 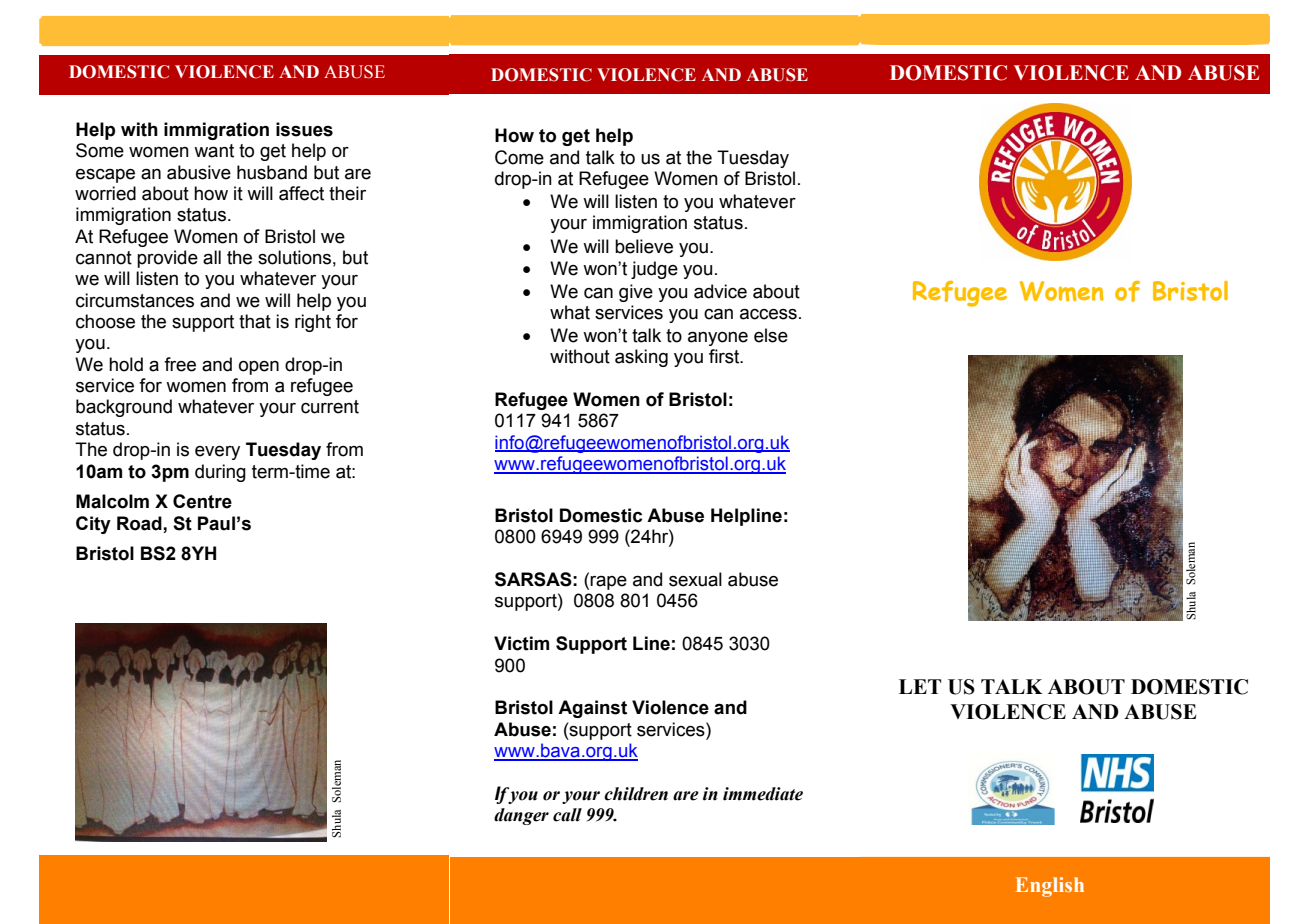 What do you see at coordinates (180, 364) in the image?
I see `free` at bounding box center [180, 364].
